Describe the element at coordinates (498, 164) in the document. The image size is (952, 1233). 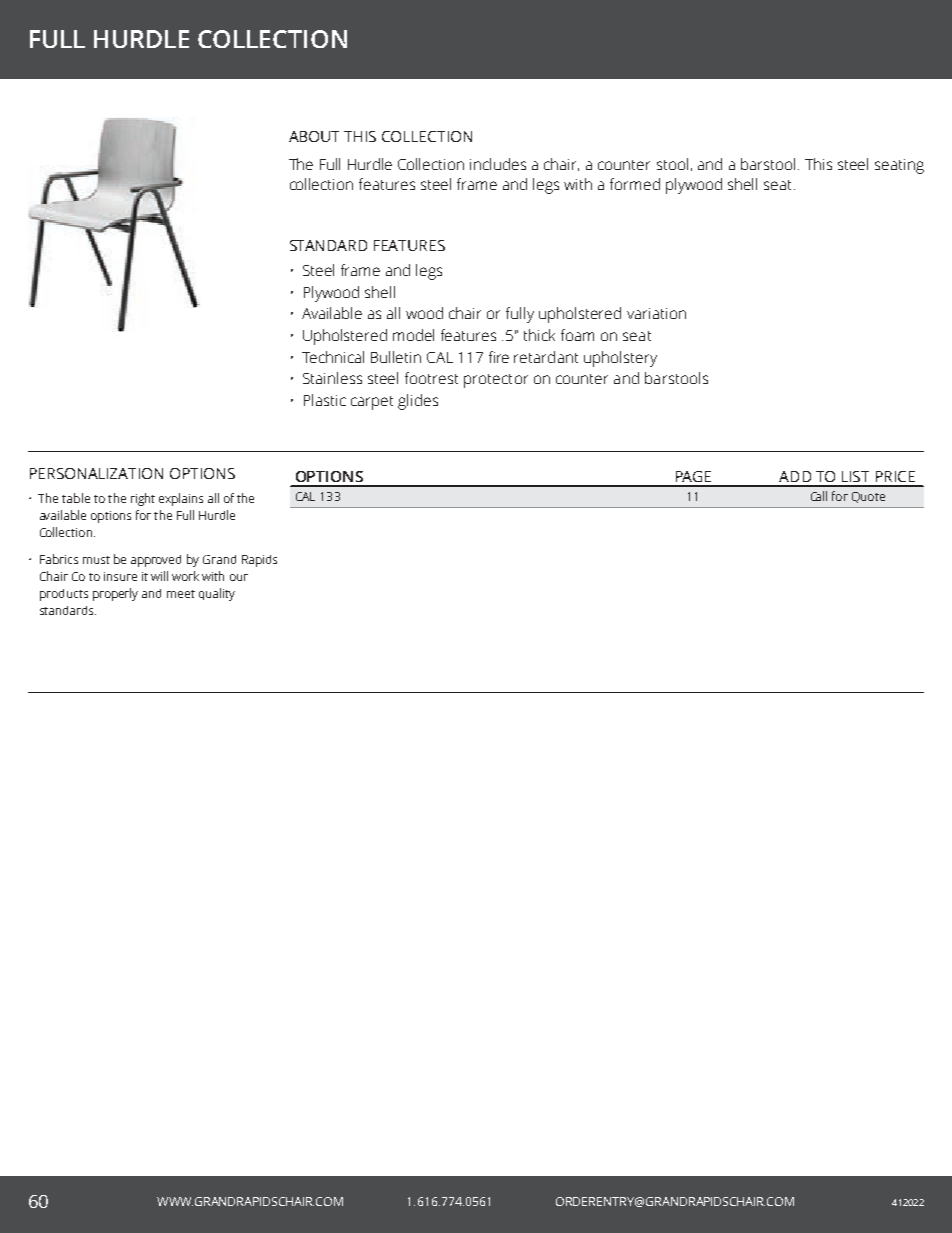
I see `includes` at that location.
